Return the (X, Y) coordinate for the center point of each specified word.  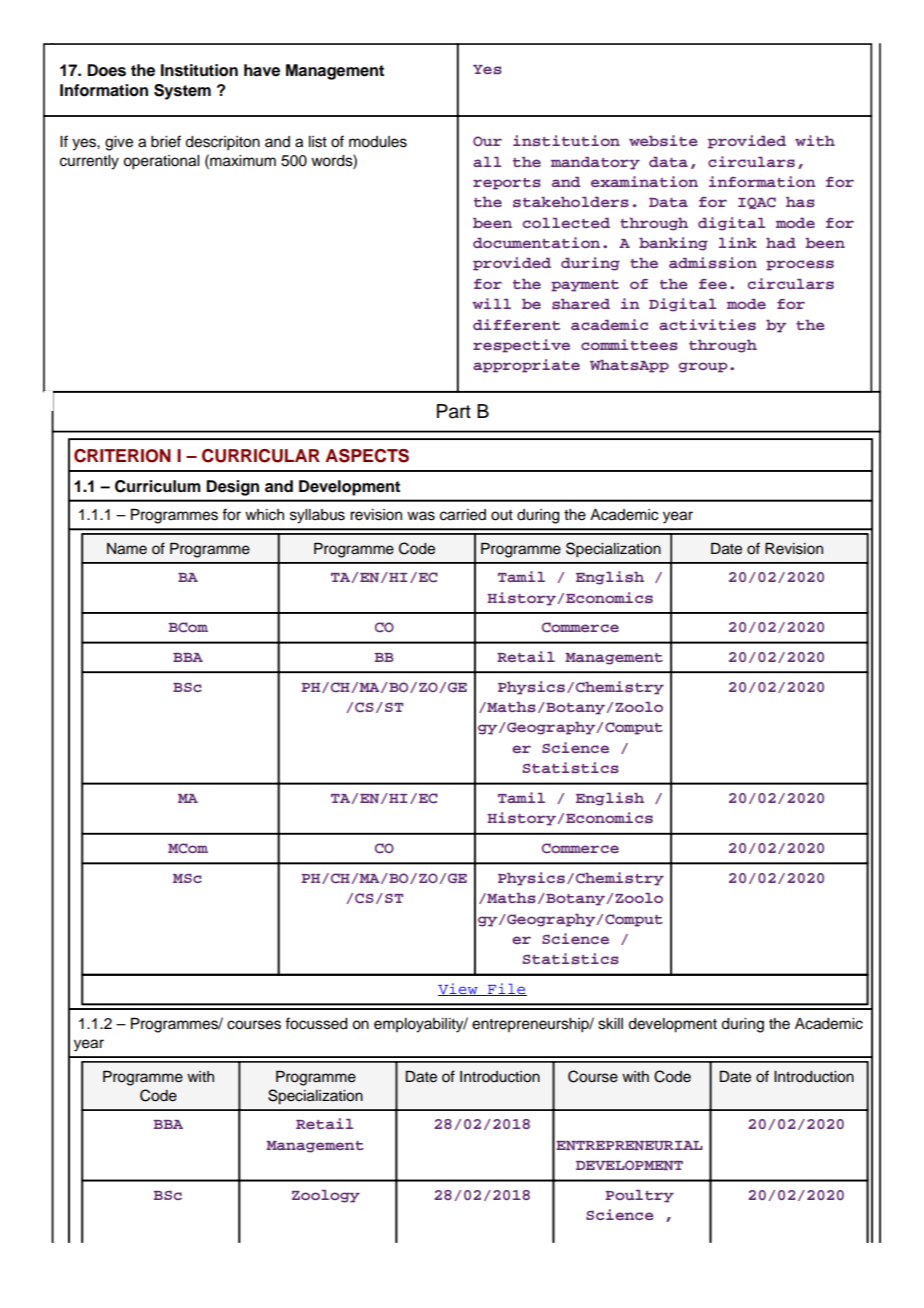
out (502, 515)
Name (127, 549)
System (182, 92)
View (459, 989)
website (663, 140)
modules (378, 142)
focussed (316, 1023)
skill (610, 1024)
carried (463, 515)
